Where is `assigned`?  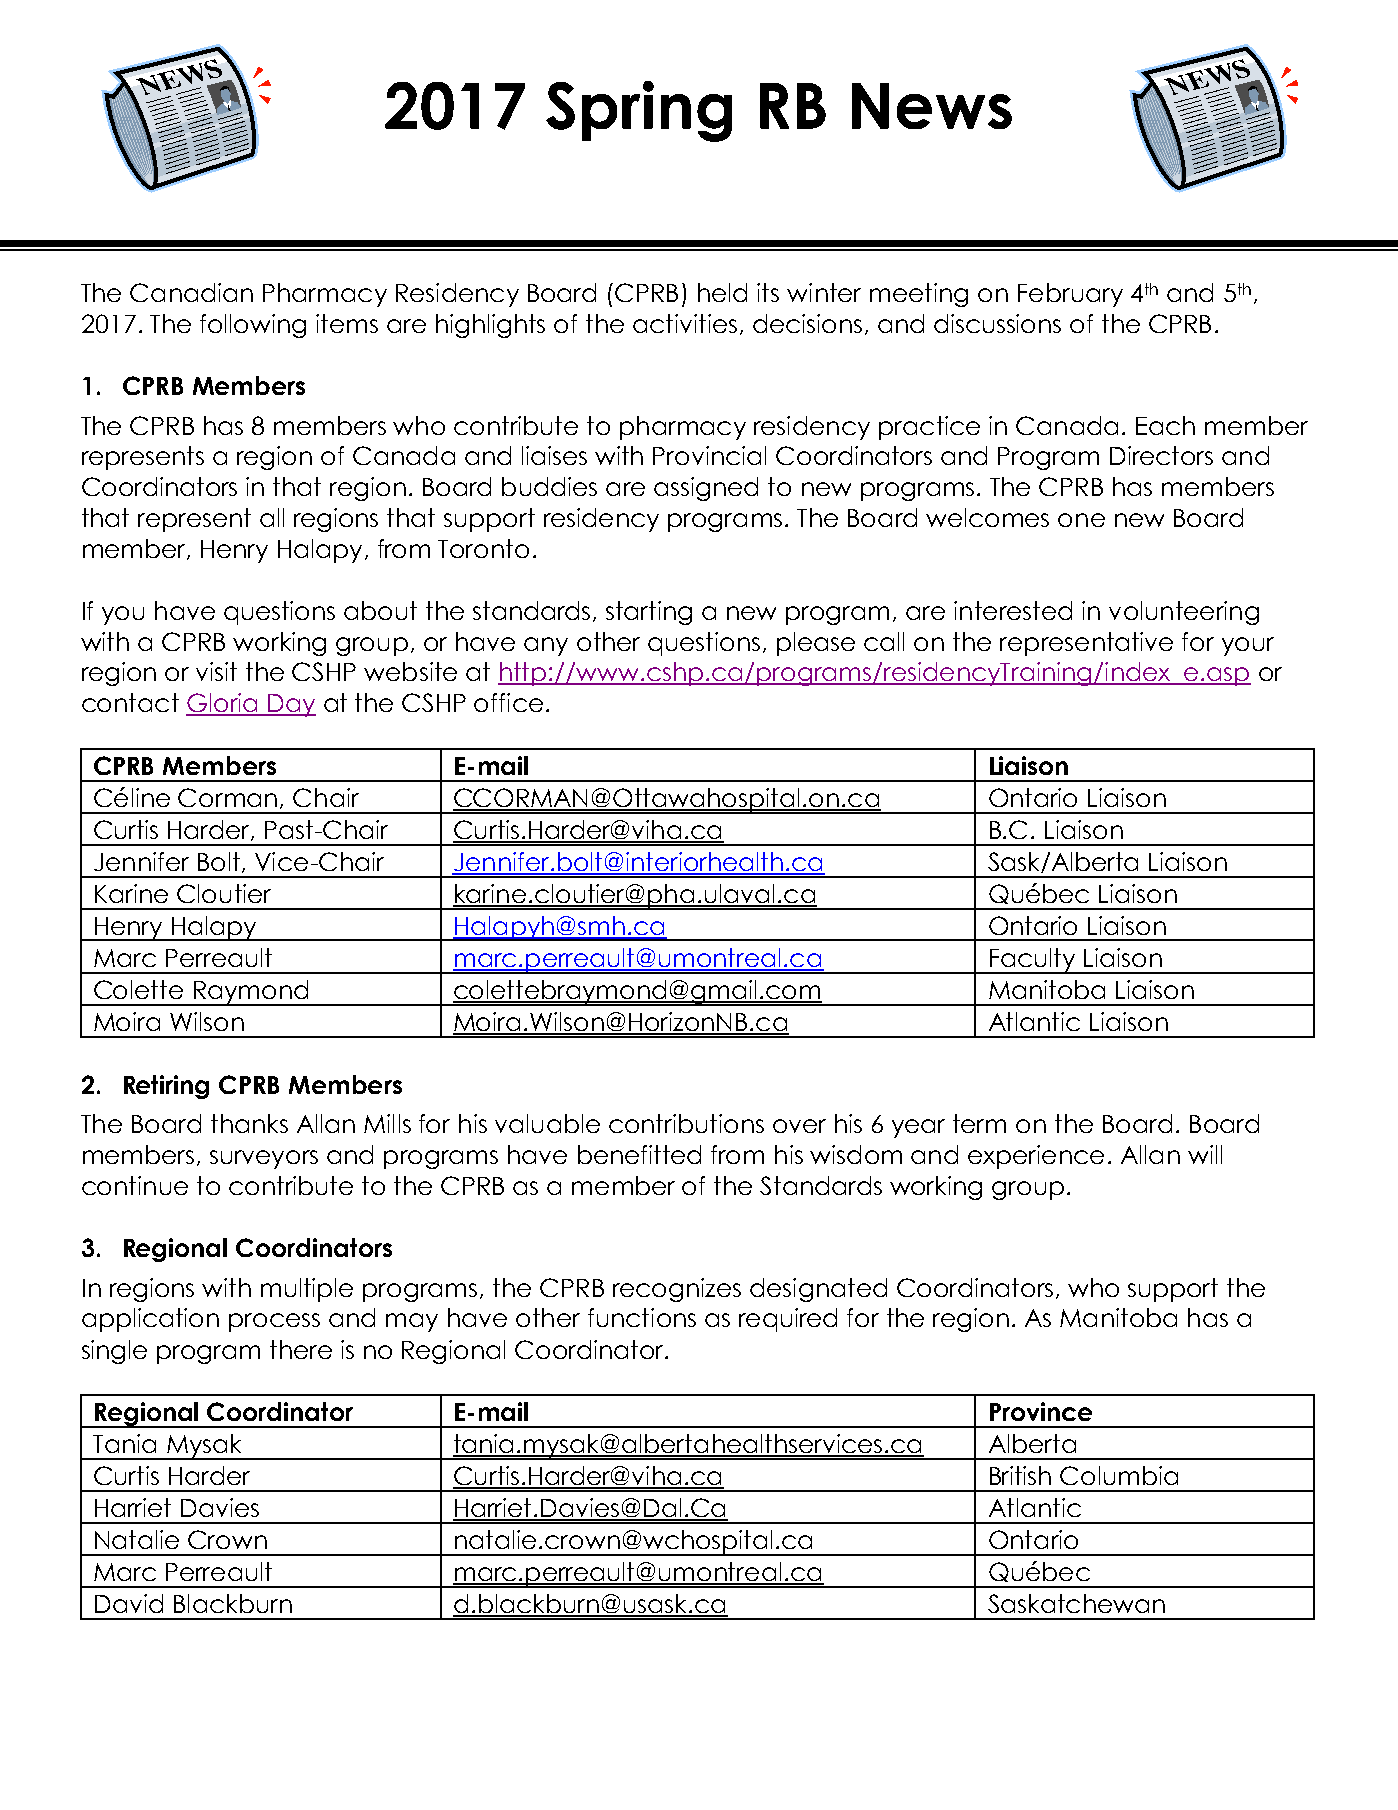 assigned is located at coordinates (706, 489).
